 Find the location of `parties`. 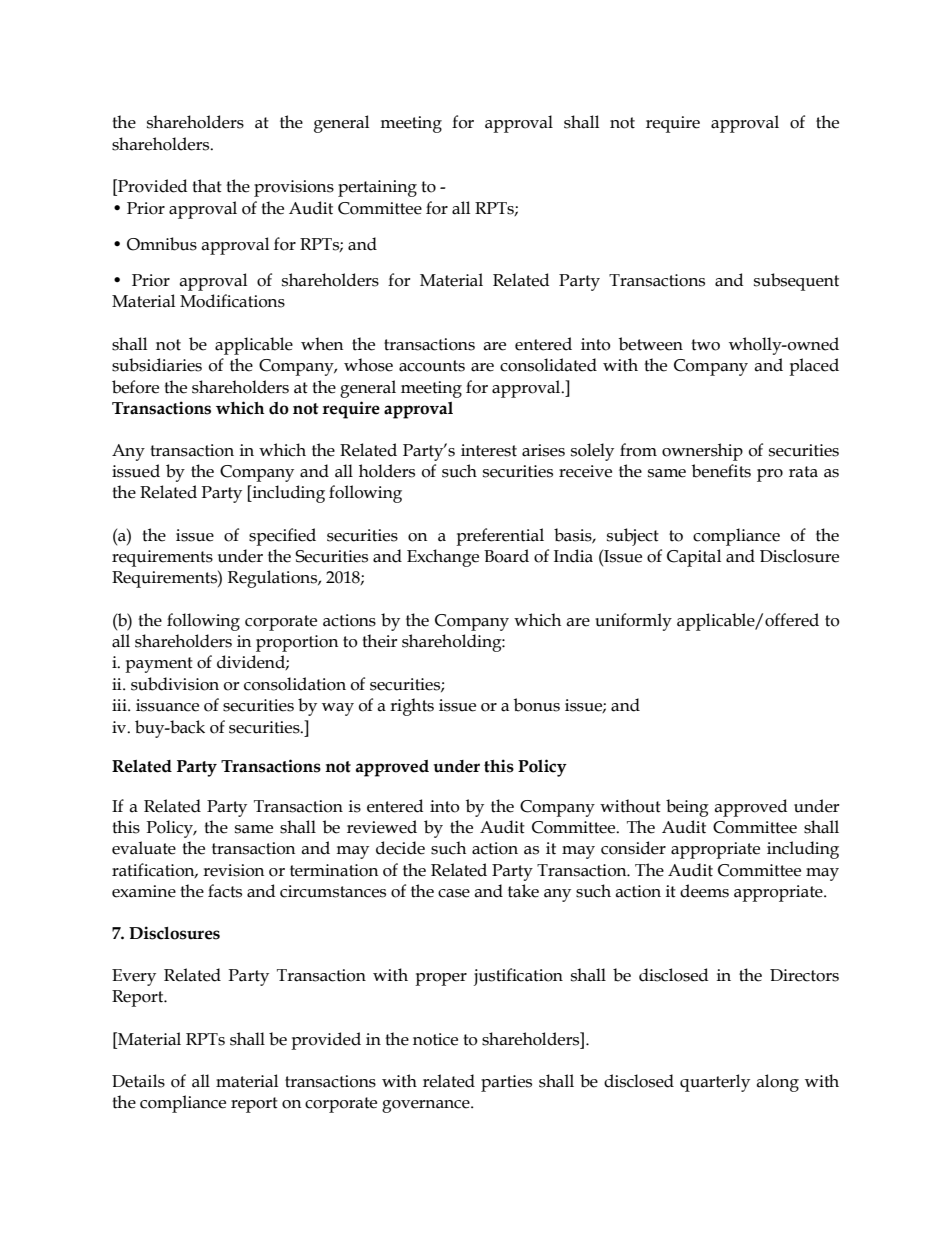

parties is located at coordinates (506, 1083).
